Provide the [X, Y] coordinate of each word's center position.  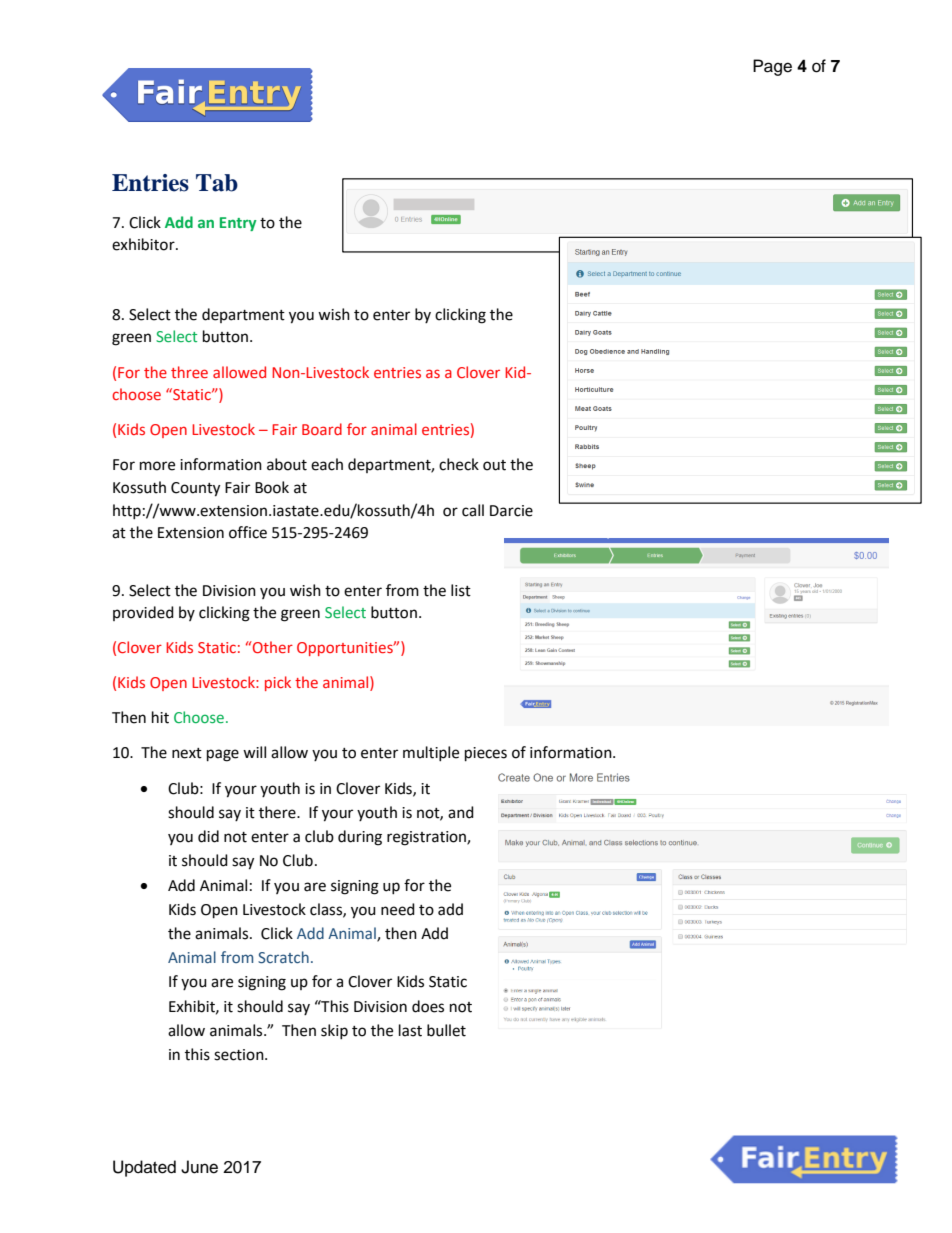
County [195, 489]
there [278, 812]
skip [334, 1031]
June [199, 1167]
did [208, 836]
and [461, 812]
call [473, 510]
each [327, 464]
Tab [217, 183]
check [459, 464]
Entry [238, 224]
